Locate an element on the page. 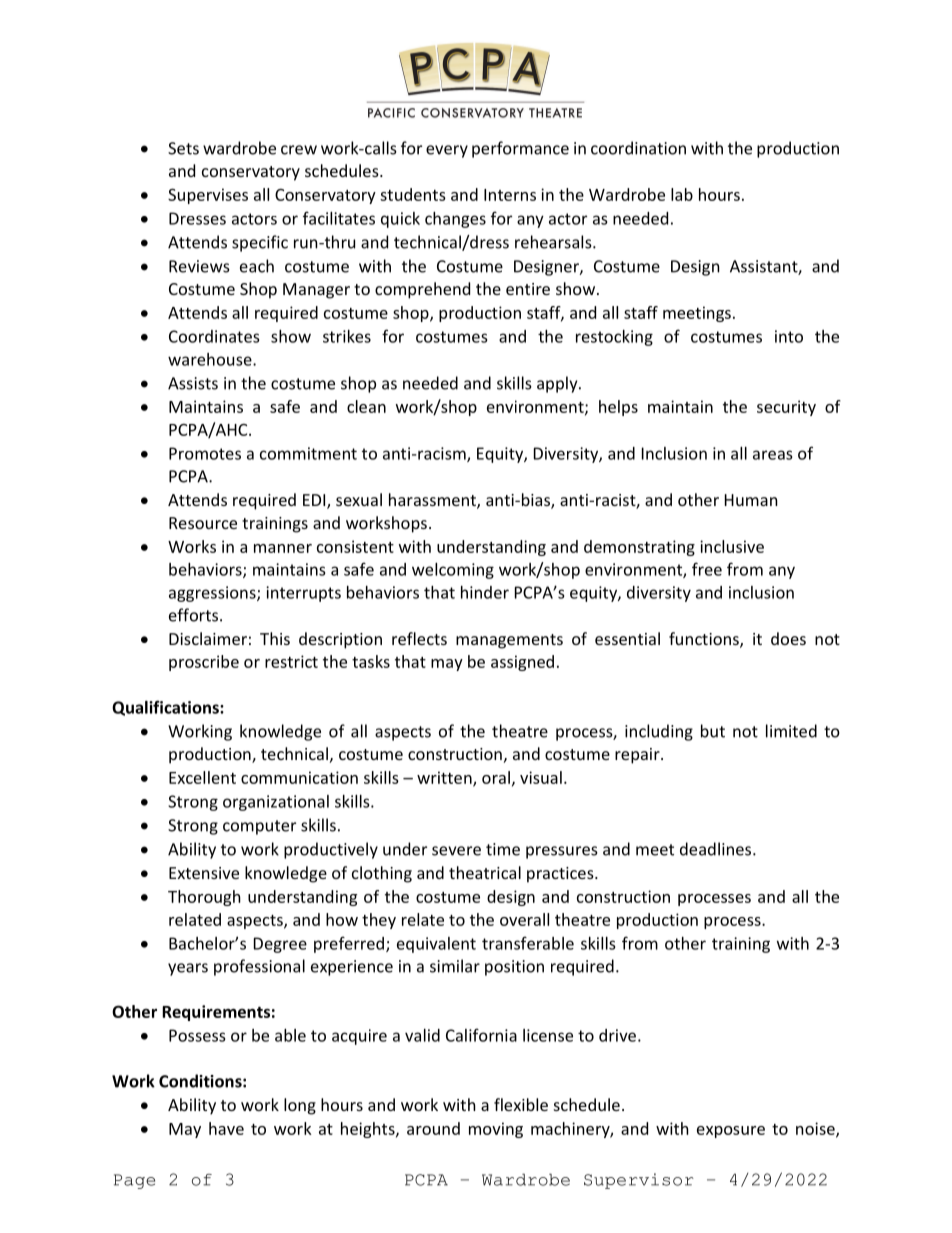 The height and width of the image is (1233, 952). aggressions is located at coordinates (213, 594).
